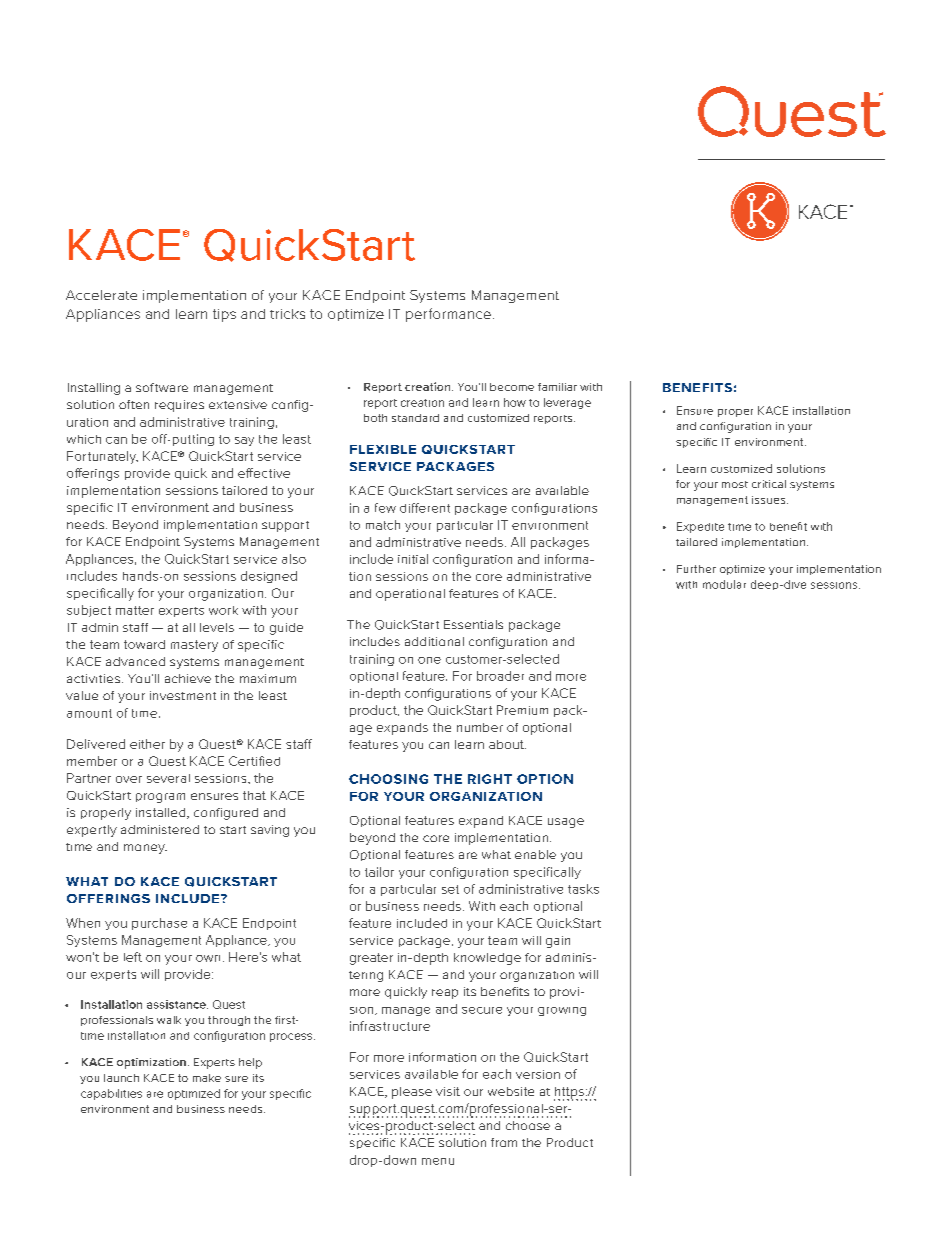  Describe the element at coordinates (147, 744) in the screenshot. I see `either` at that location.
